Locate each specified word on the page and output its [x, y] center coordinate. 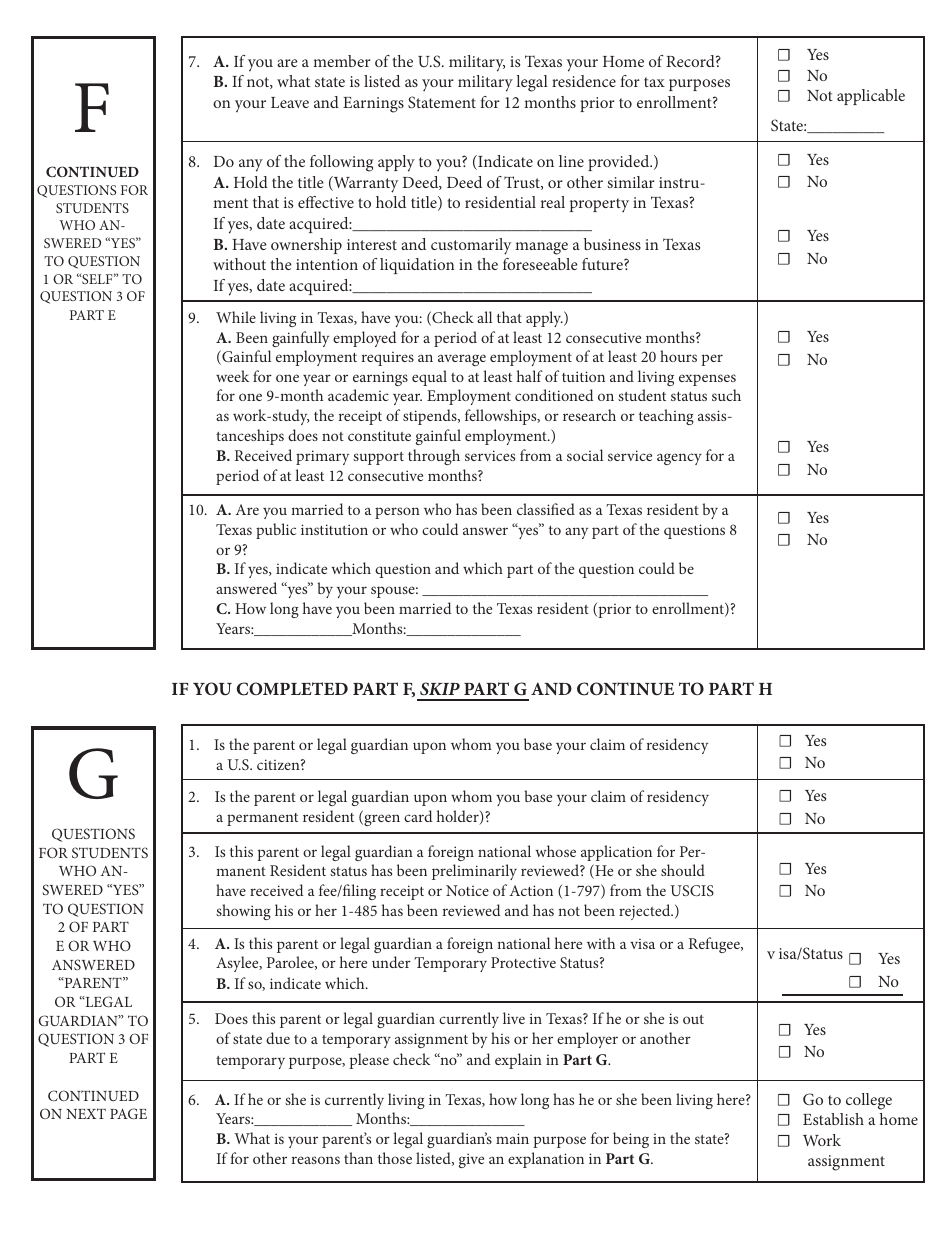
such [726, 395]
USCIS [692, 890]
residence [584, 81]
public [276, 531]
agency [679, 459]
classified [546, 509]
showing [243, 912]
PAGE [128, 1113]
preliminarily [474, 872]
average [462, 360]
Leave [290, 102]
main [512, 1138]
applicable [871, 97]
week [232, 376]
